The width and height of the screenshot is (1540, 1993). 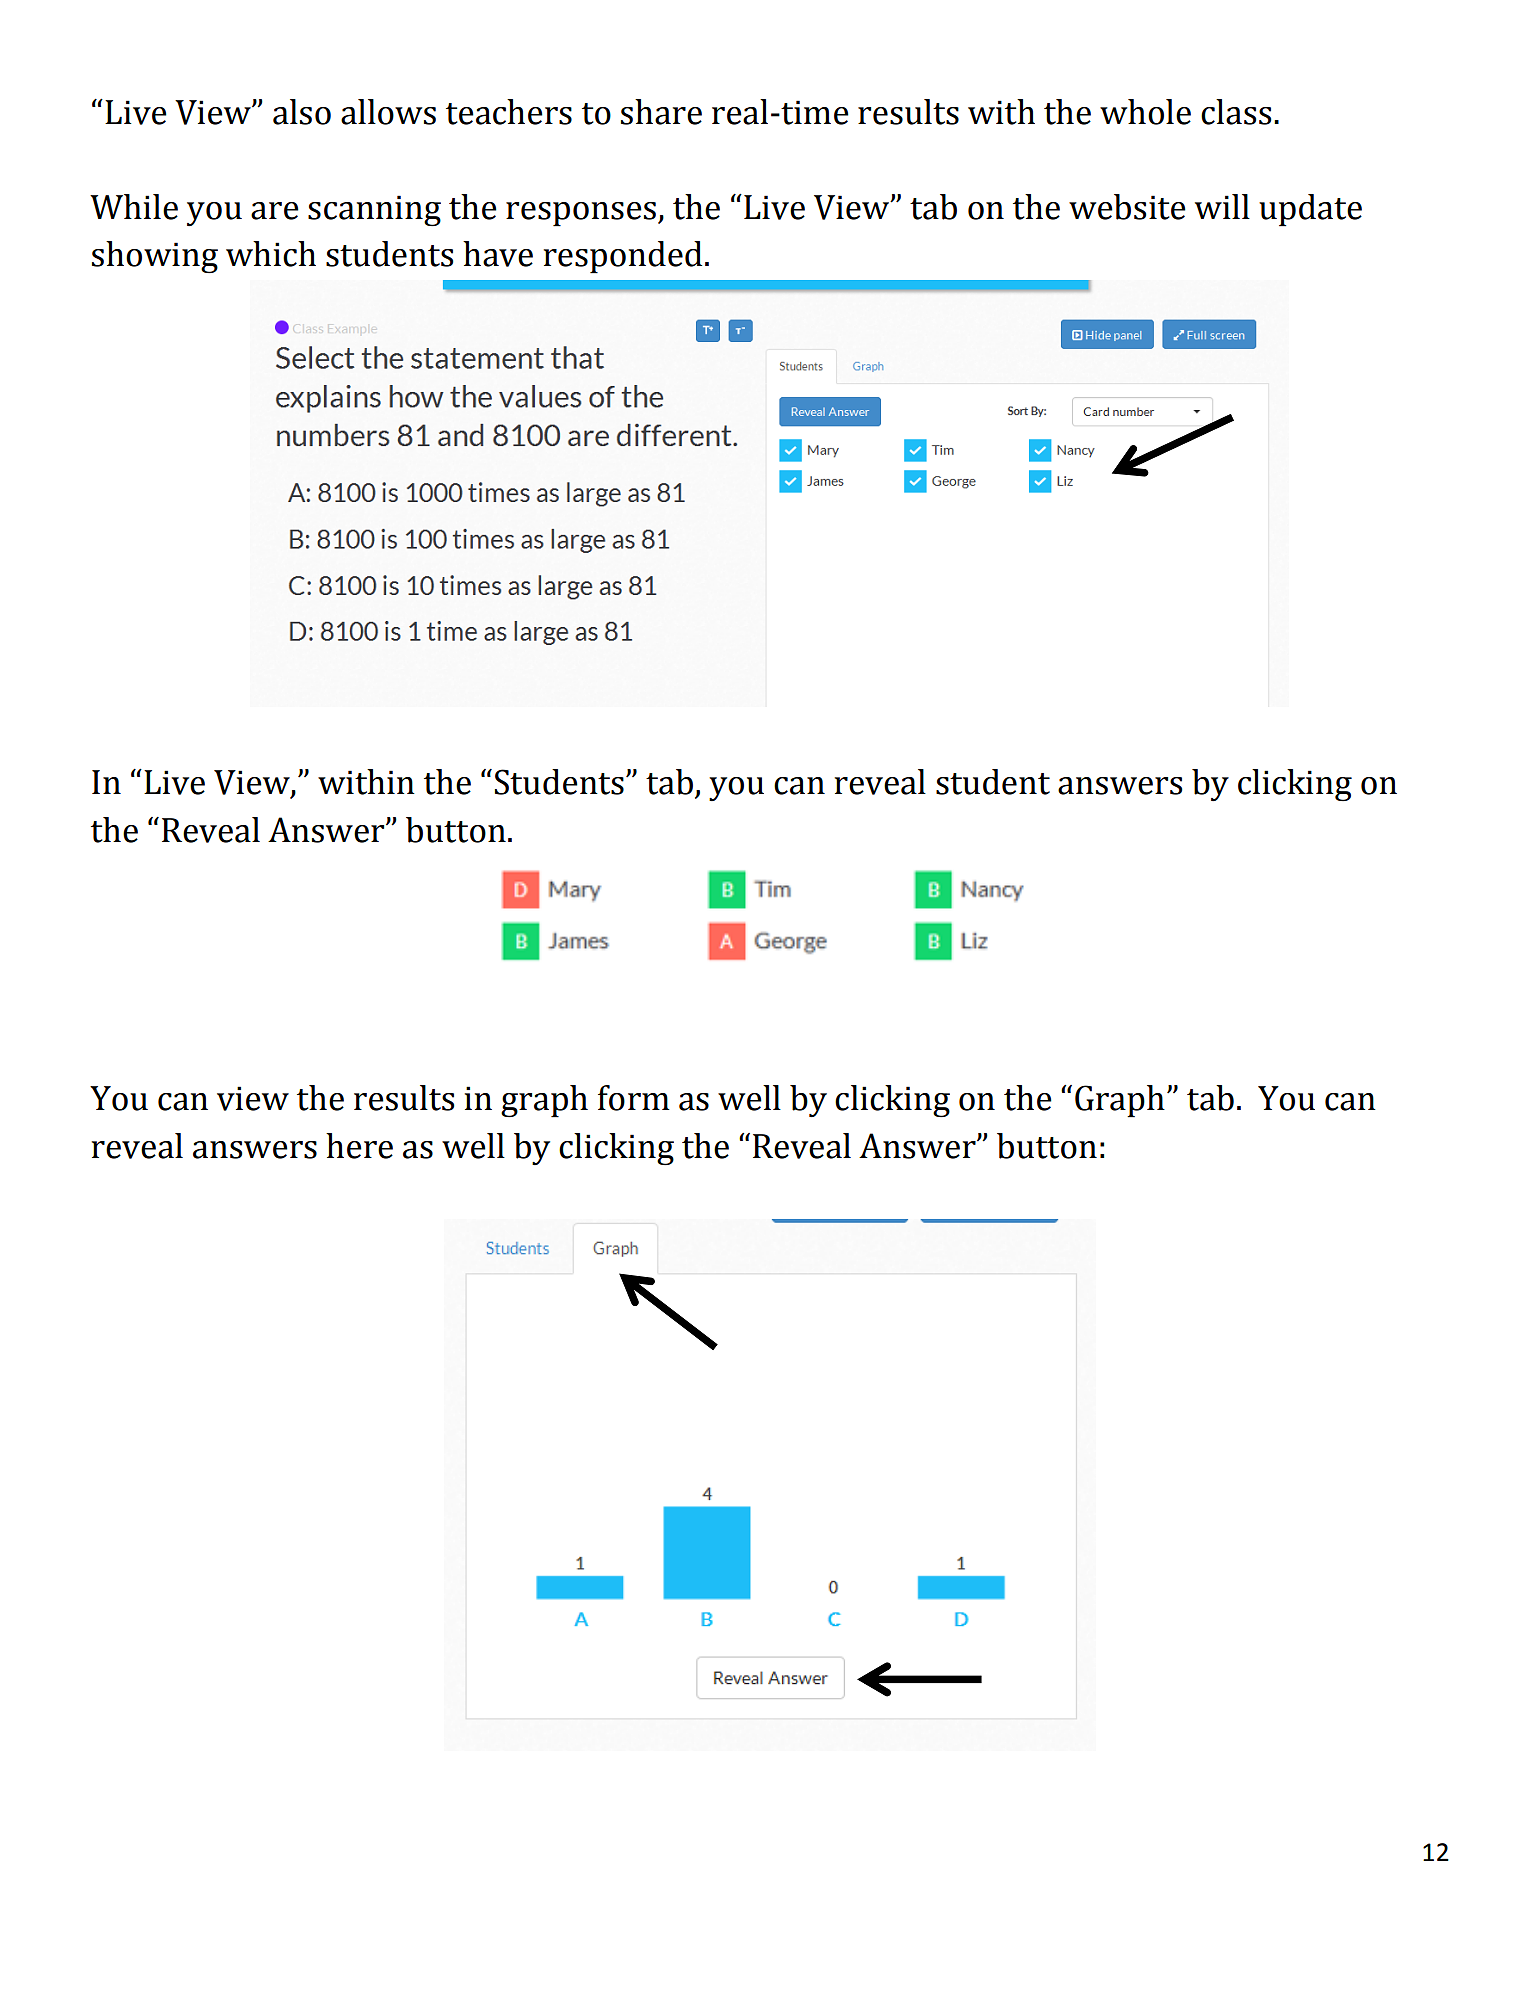 What do you see at coordinates (302, 112) in the screenshot?
I see `also` at bounding box center [302, 112].
